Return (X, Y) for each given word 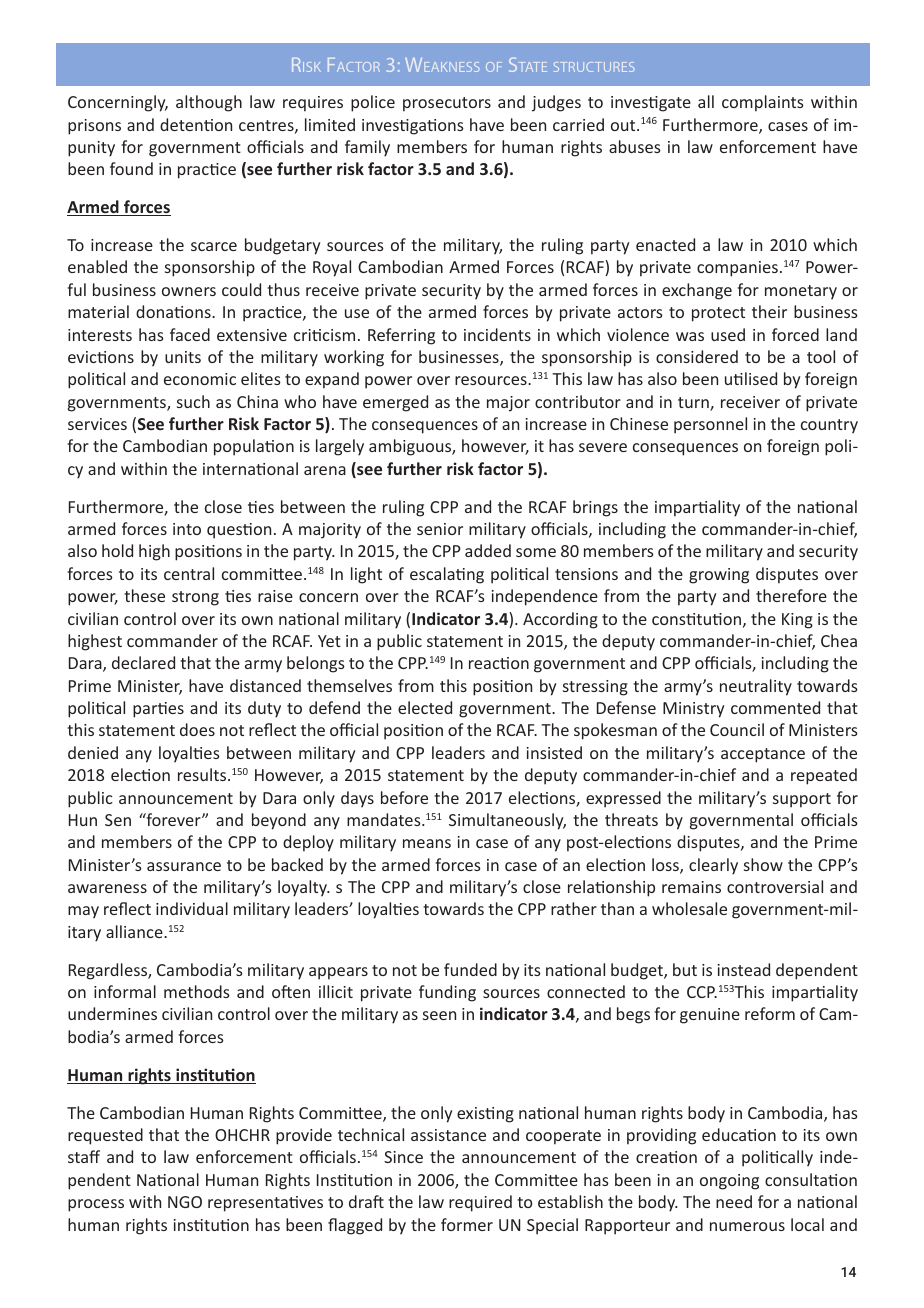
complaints (763, 103)
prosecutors (447, 104)
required (480, 1203)
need (734, 1201)
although (209, 103)
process (96, 1205)
